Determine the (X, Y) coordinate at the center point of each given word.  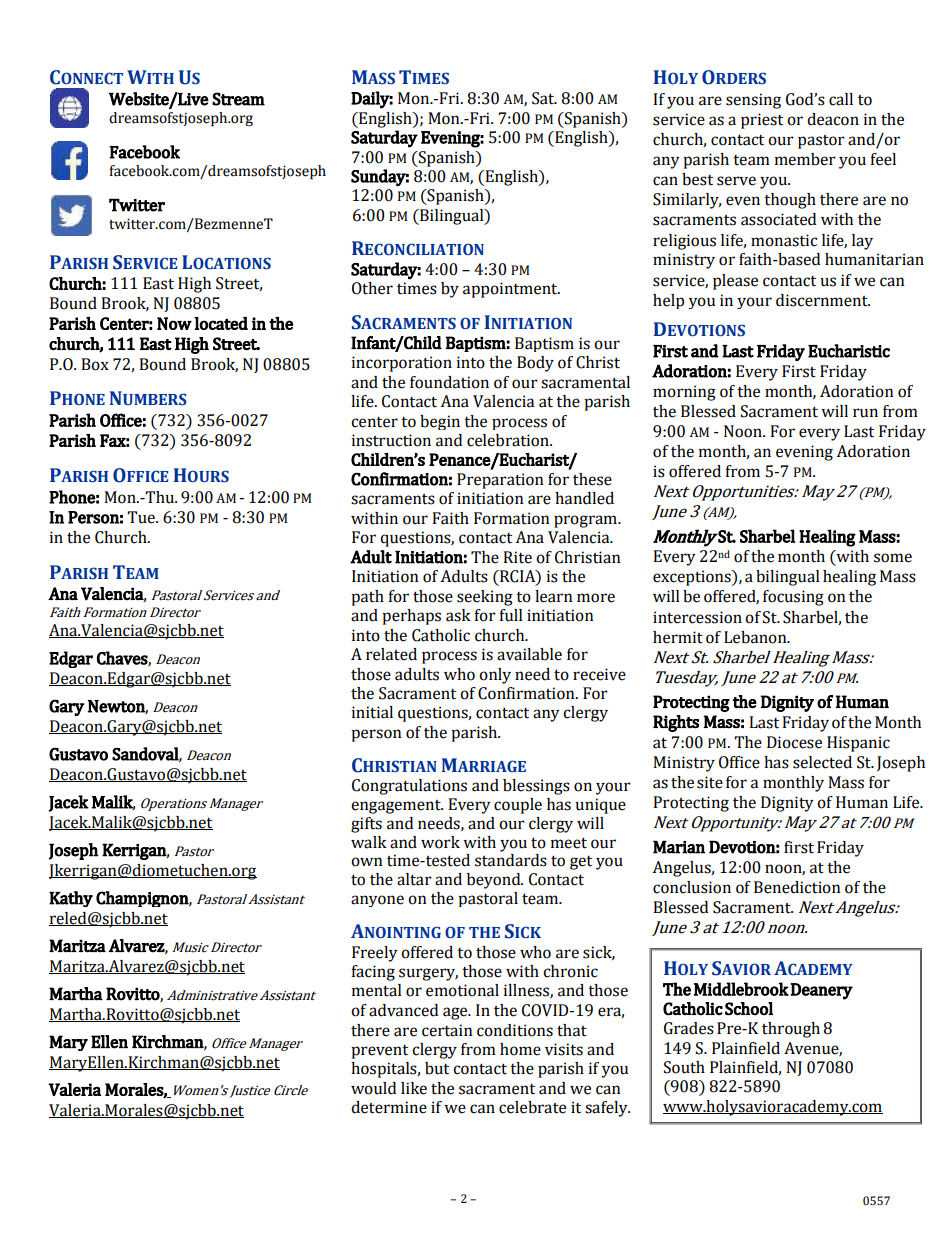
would (373, 1088)
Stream (238, 99)
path (367, 598)
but (437, 1068)
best (697, 179)
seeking (485, 598)
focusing (793, 598)
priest (762, 121)
